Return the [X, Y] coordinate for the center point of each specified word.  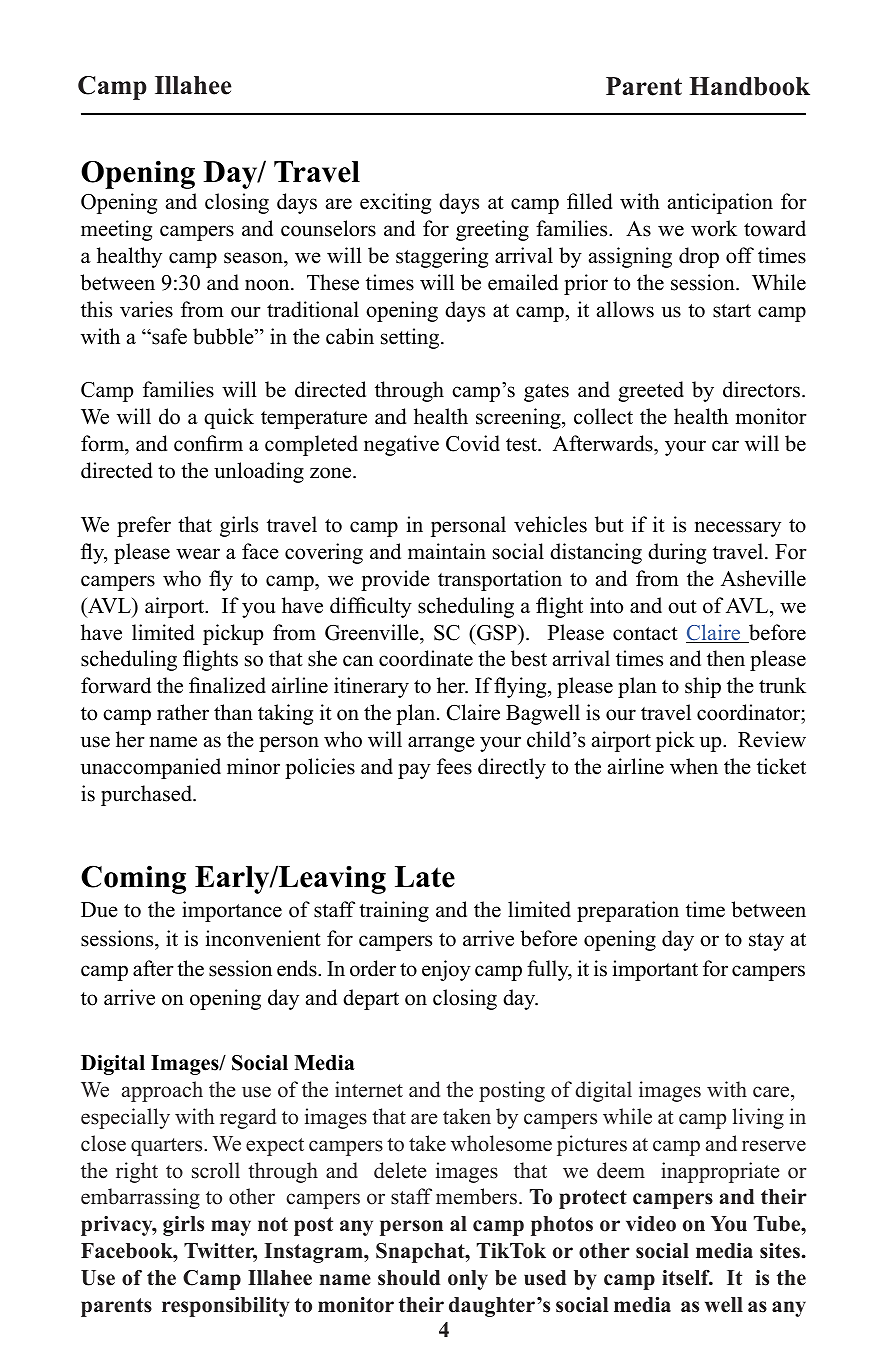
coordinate [426, 658]
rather [183, 712]
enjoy [446, 970]
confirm [208, 443]
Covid [473, 443]
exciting [395, 203]
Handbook [750, 86]
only [468, 1280]
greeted [651, 391]
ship [703, 687]
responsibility [226, 1307]
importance [232, 911]
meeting [116, 230]
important [655, 970]
